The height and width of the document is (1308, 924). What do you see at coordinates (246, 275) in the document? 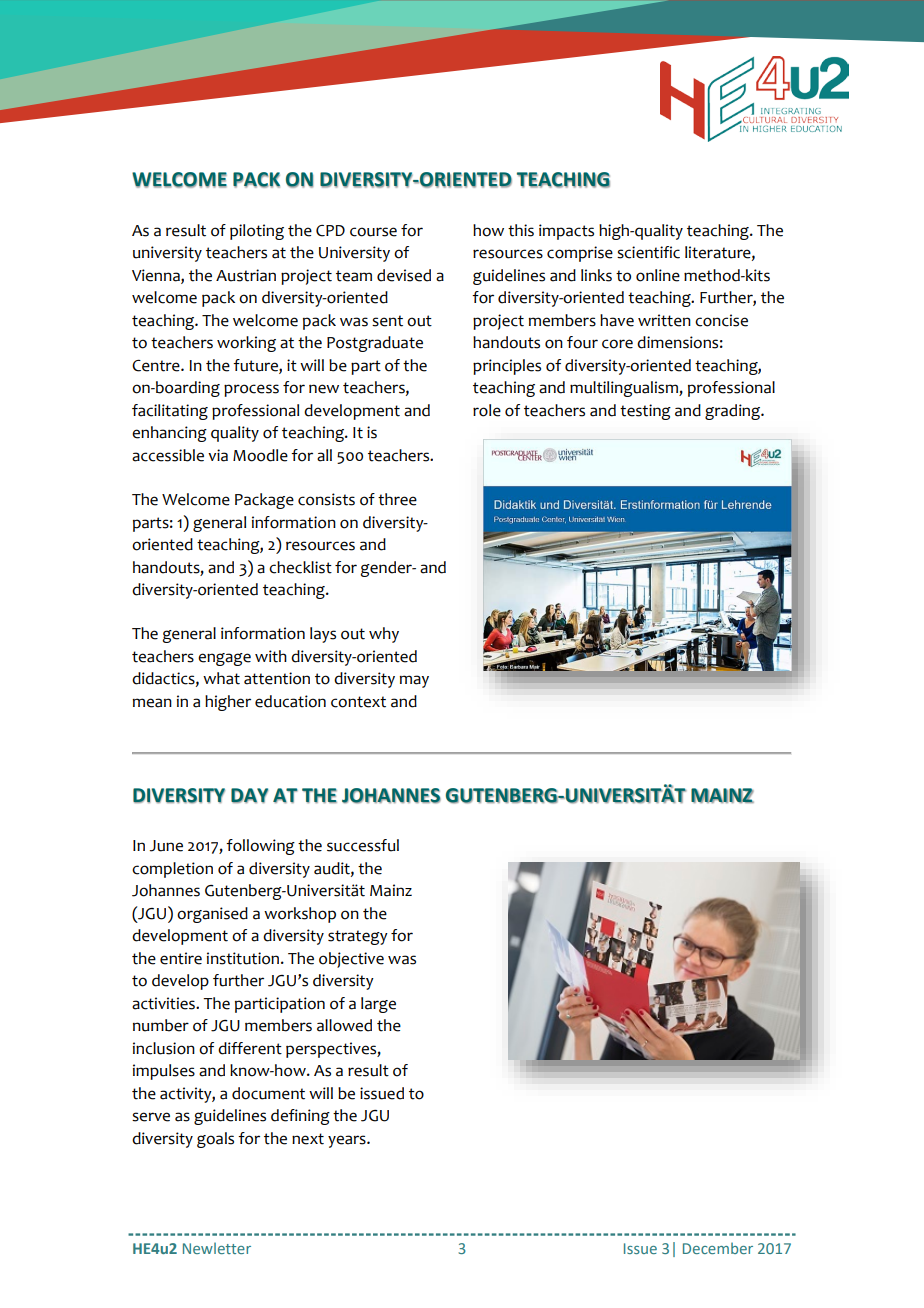
I see `Austrian` at bounding box center [246, 275].
